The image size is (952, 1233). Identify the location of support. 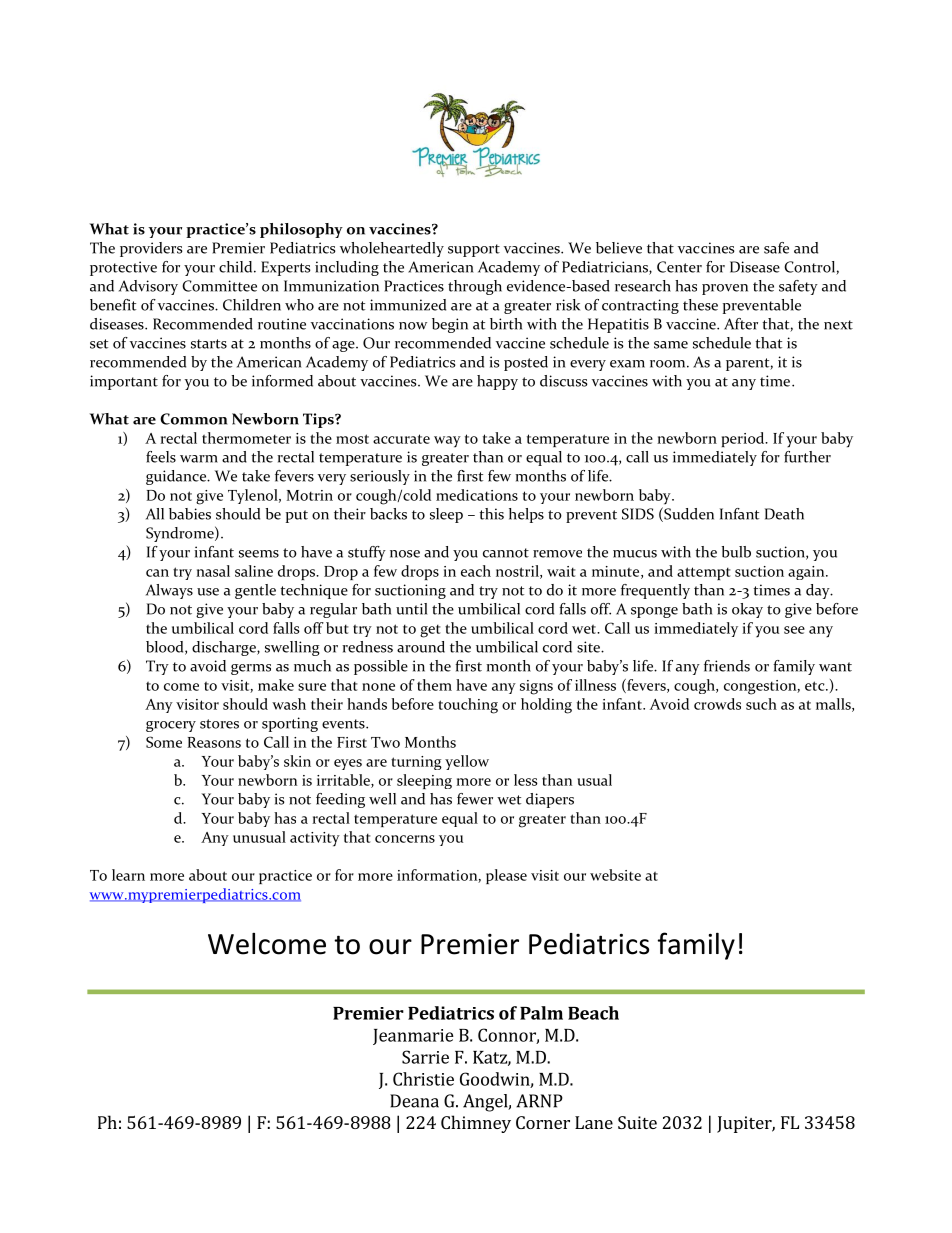
(474, 250).
